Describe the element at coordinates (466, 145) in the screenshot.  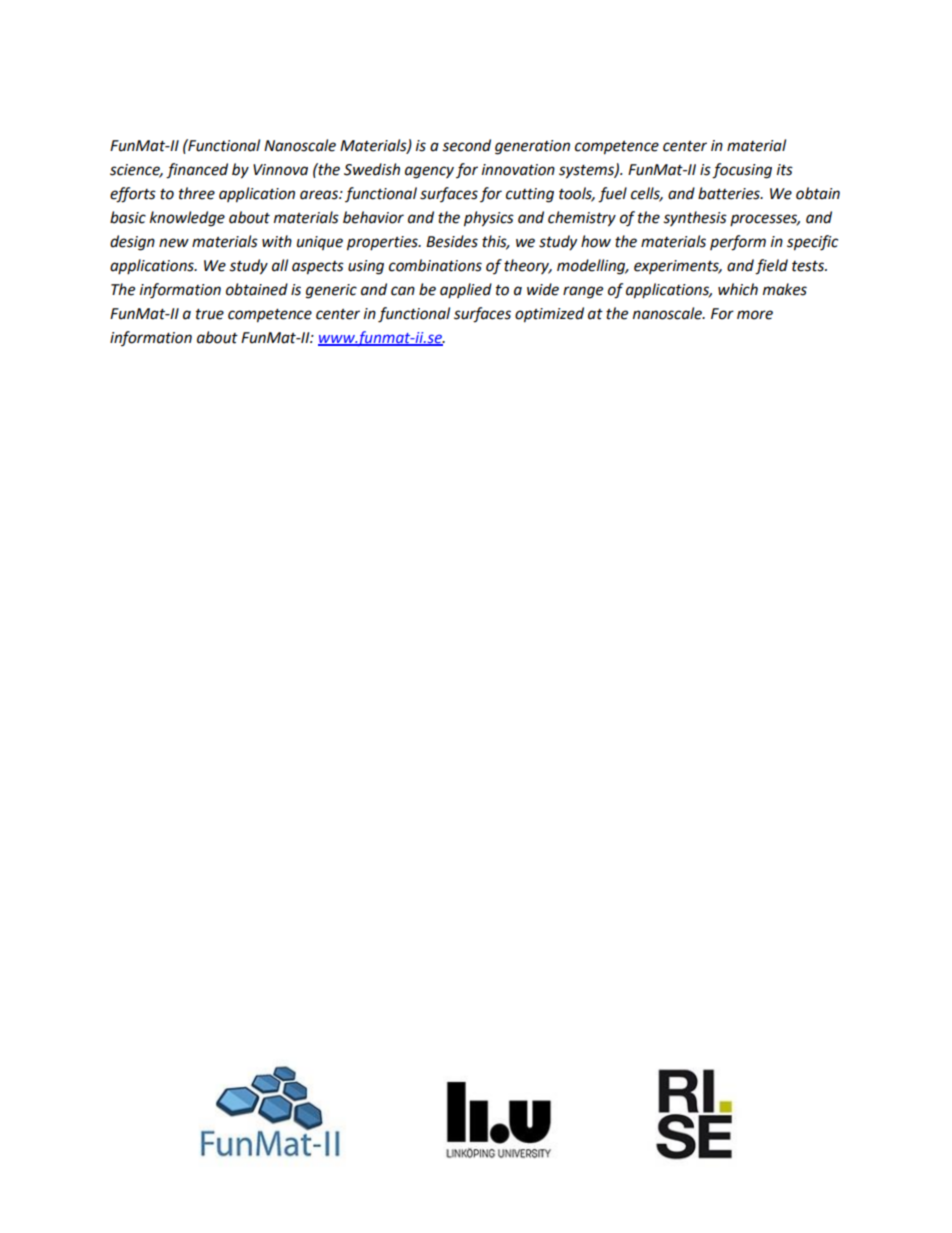
I see `second` at that location.
